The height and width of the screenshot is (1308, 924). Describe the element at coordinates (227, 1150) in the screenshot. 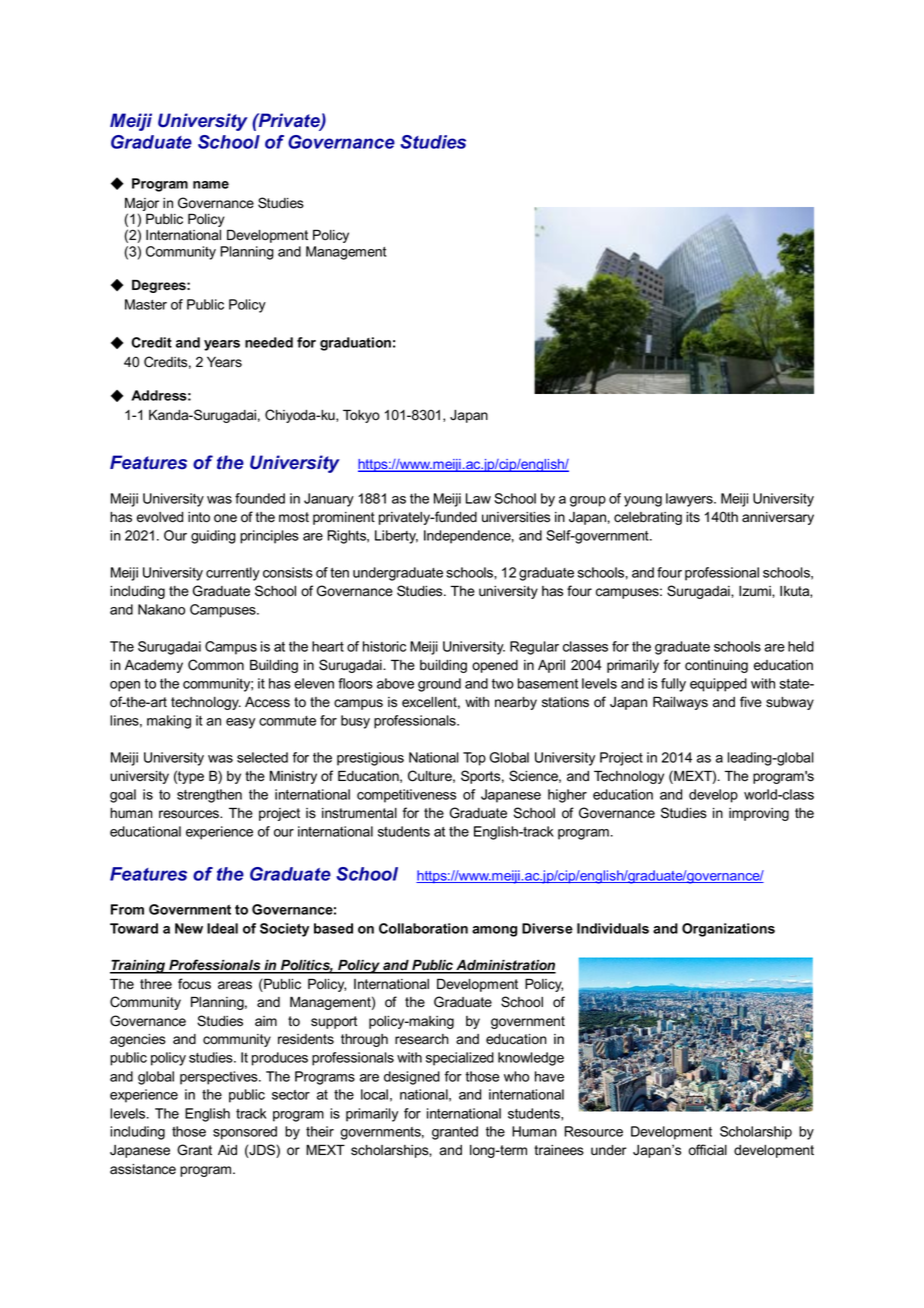

I see `Aid` at that location.
